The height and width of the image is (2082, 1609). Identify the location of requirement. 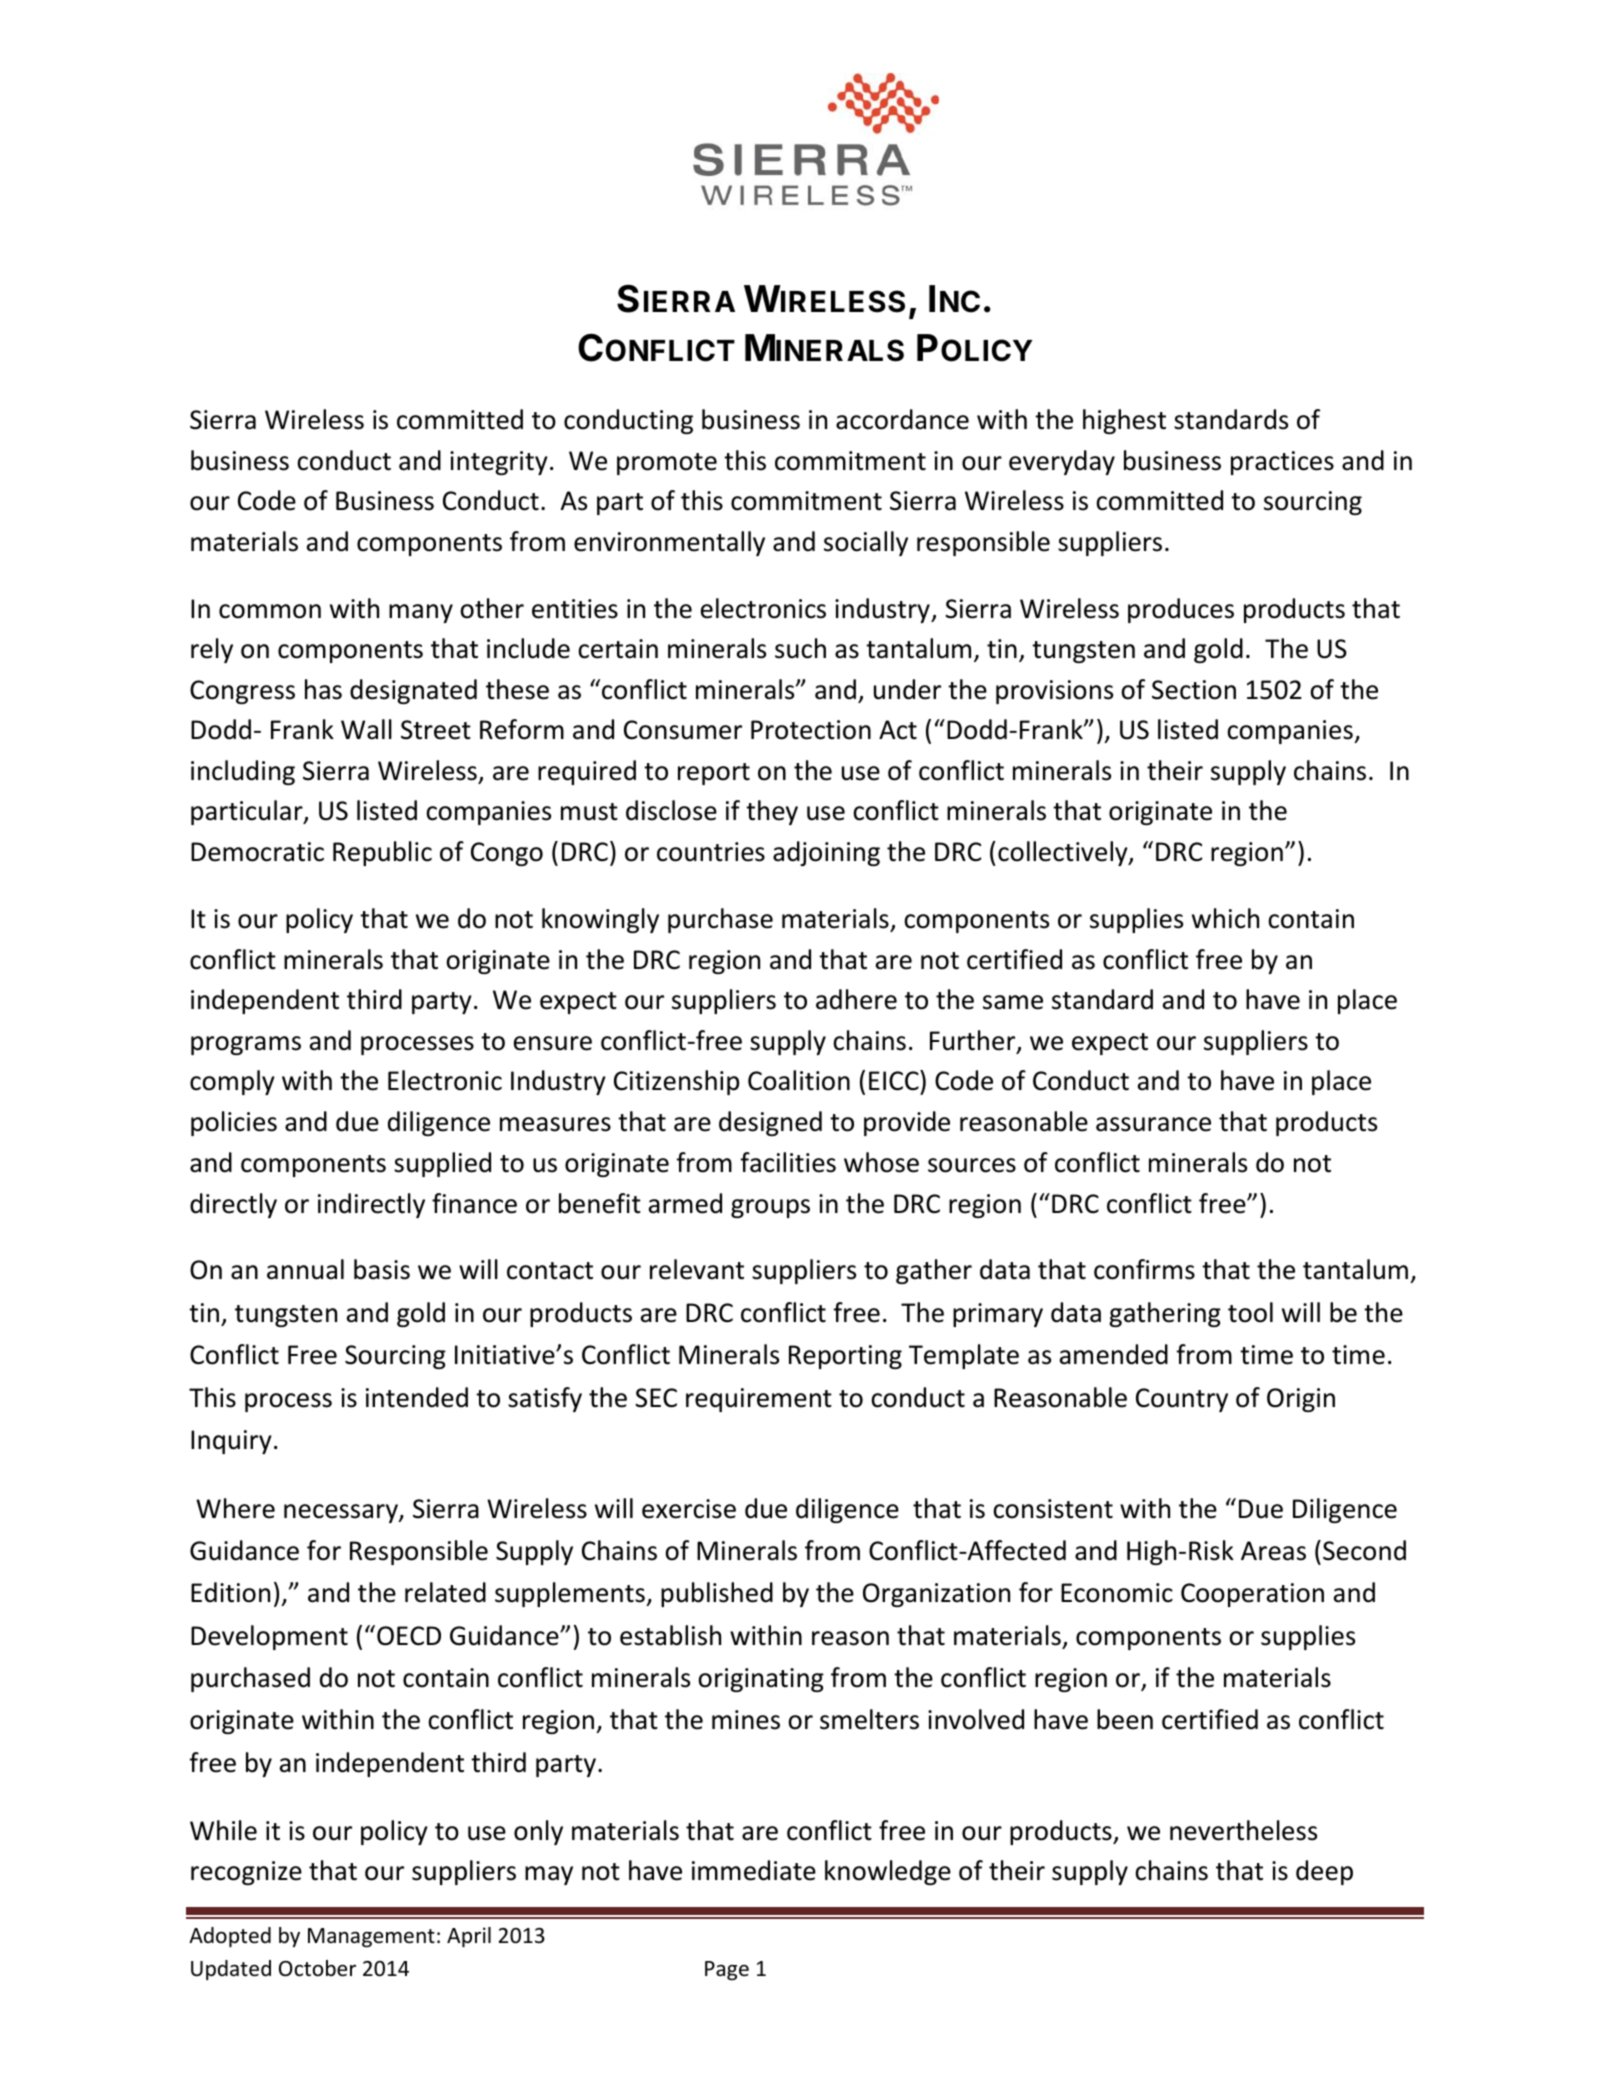
(759, 1400).
